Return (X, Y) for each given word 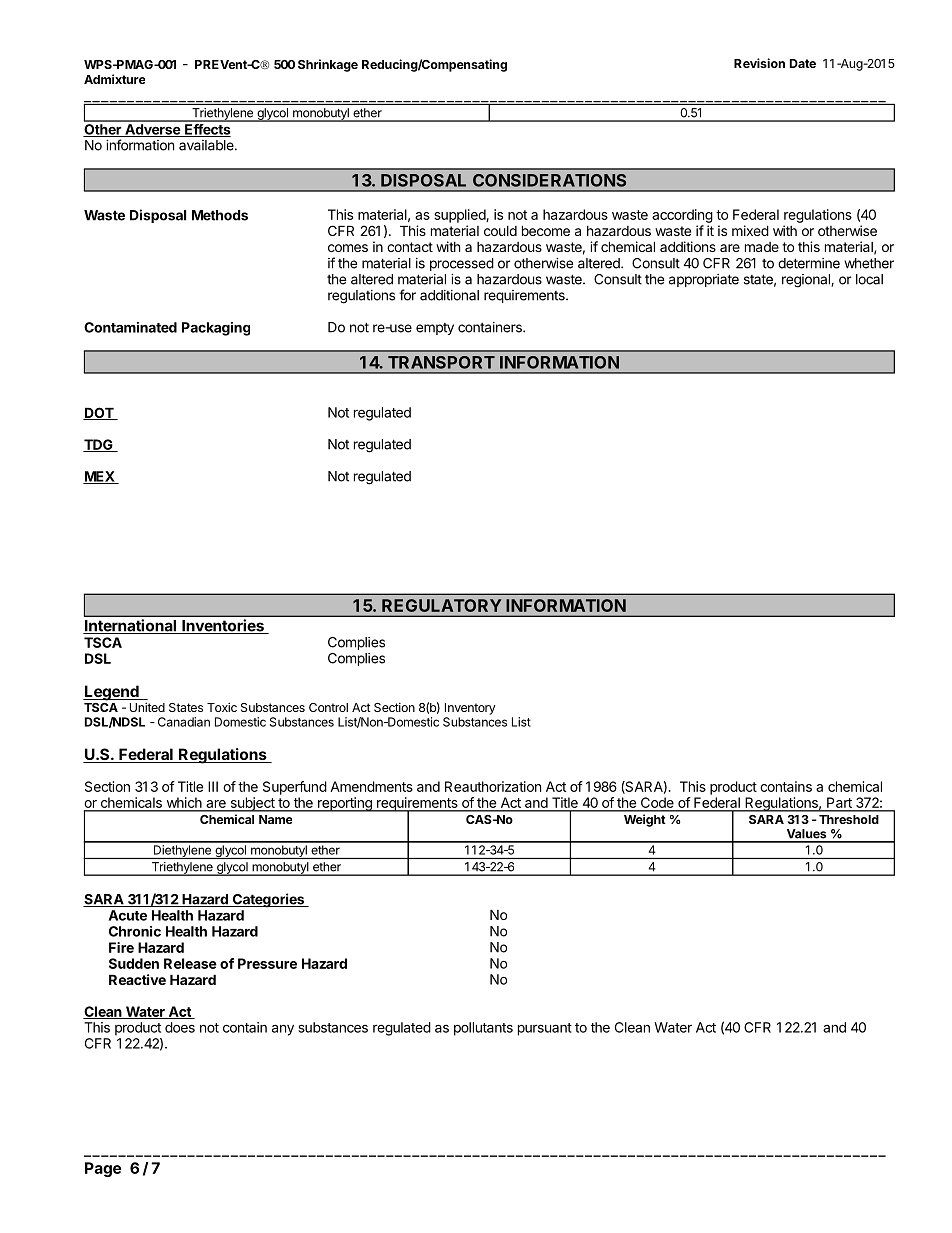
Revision (759, 63)
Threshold (849, 819)
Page (103, 1169)
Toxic (222, 707)
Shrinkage (328, 65)
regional (807, 281)
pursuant (545, 1029)
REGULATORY (441, 605)
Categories (268, 900)
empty (435, 329)
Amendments (371, 786)
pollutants (483, 1029)
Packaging (216, 329)
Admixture (114, 79)
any (283, 1030)
